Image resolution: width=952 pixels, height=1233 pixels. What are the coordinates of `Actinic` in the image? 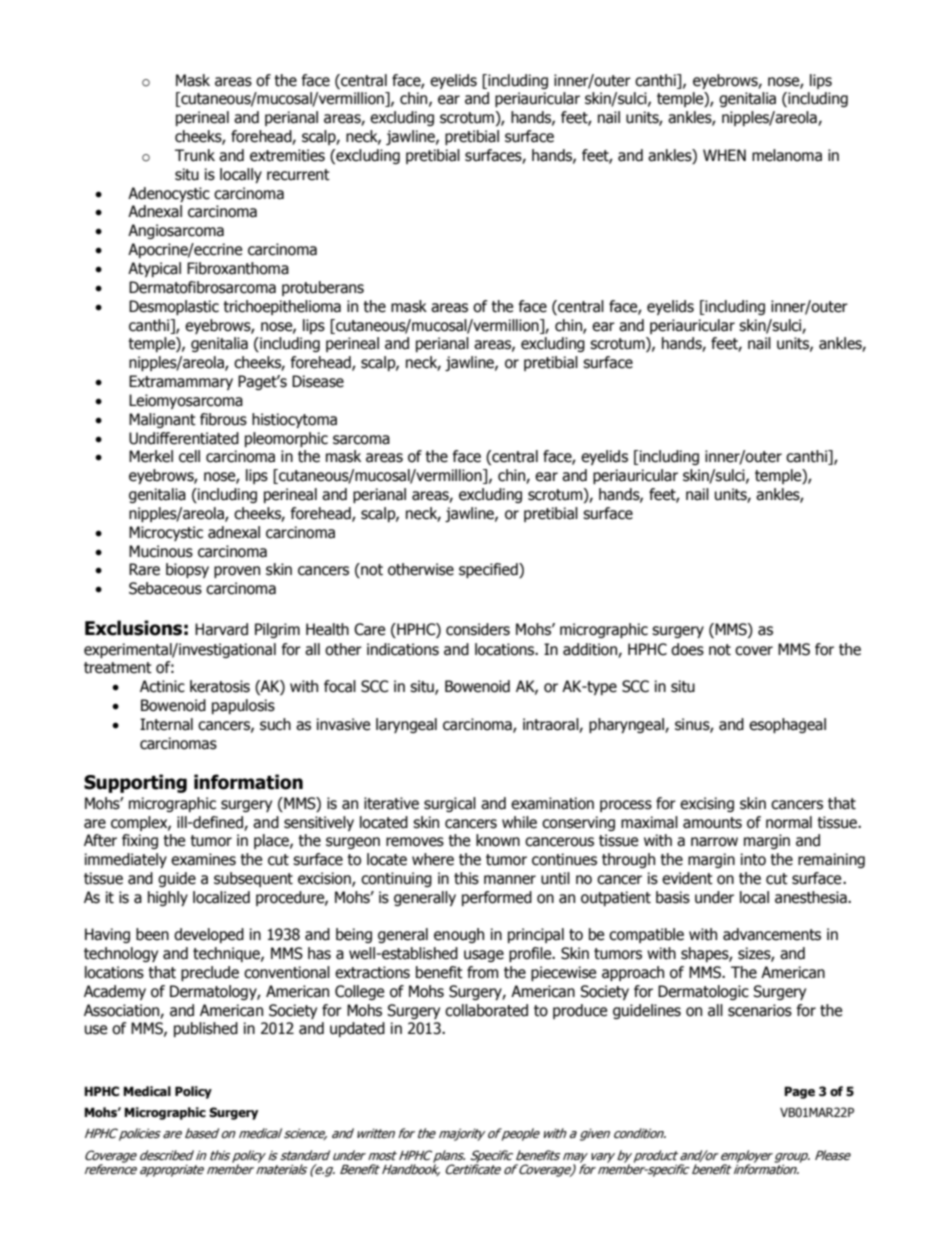 It's located at (162, 686).
